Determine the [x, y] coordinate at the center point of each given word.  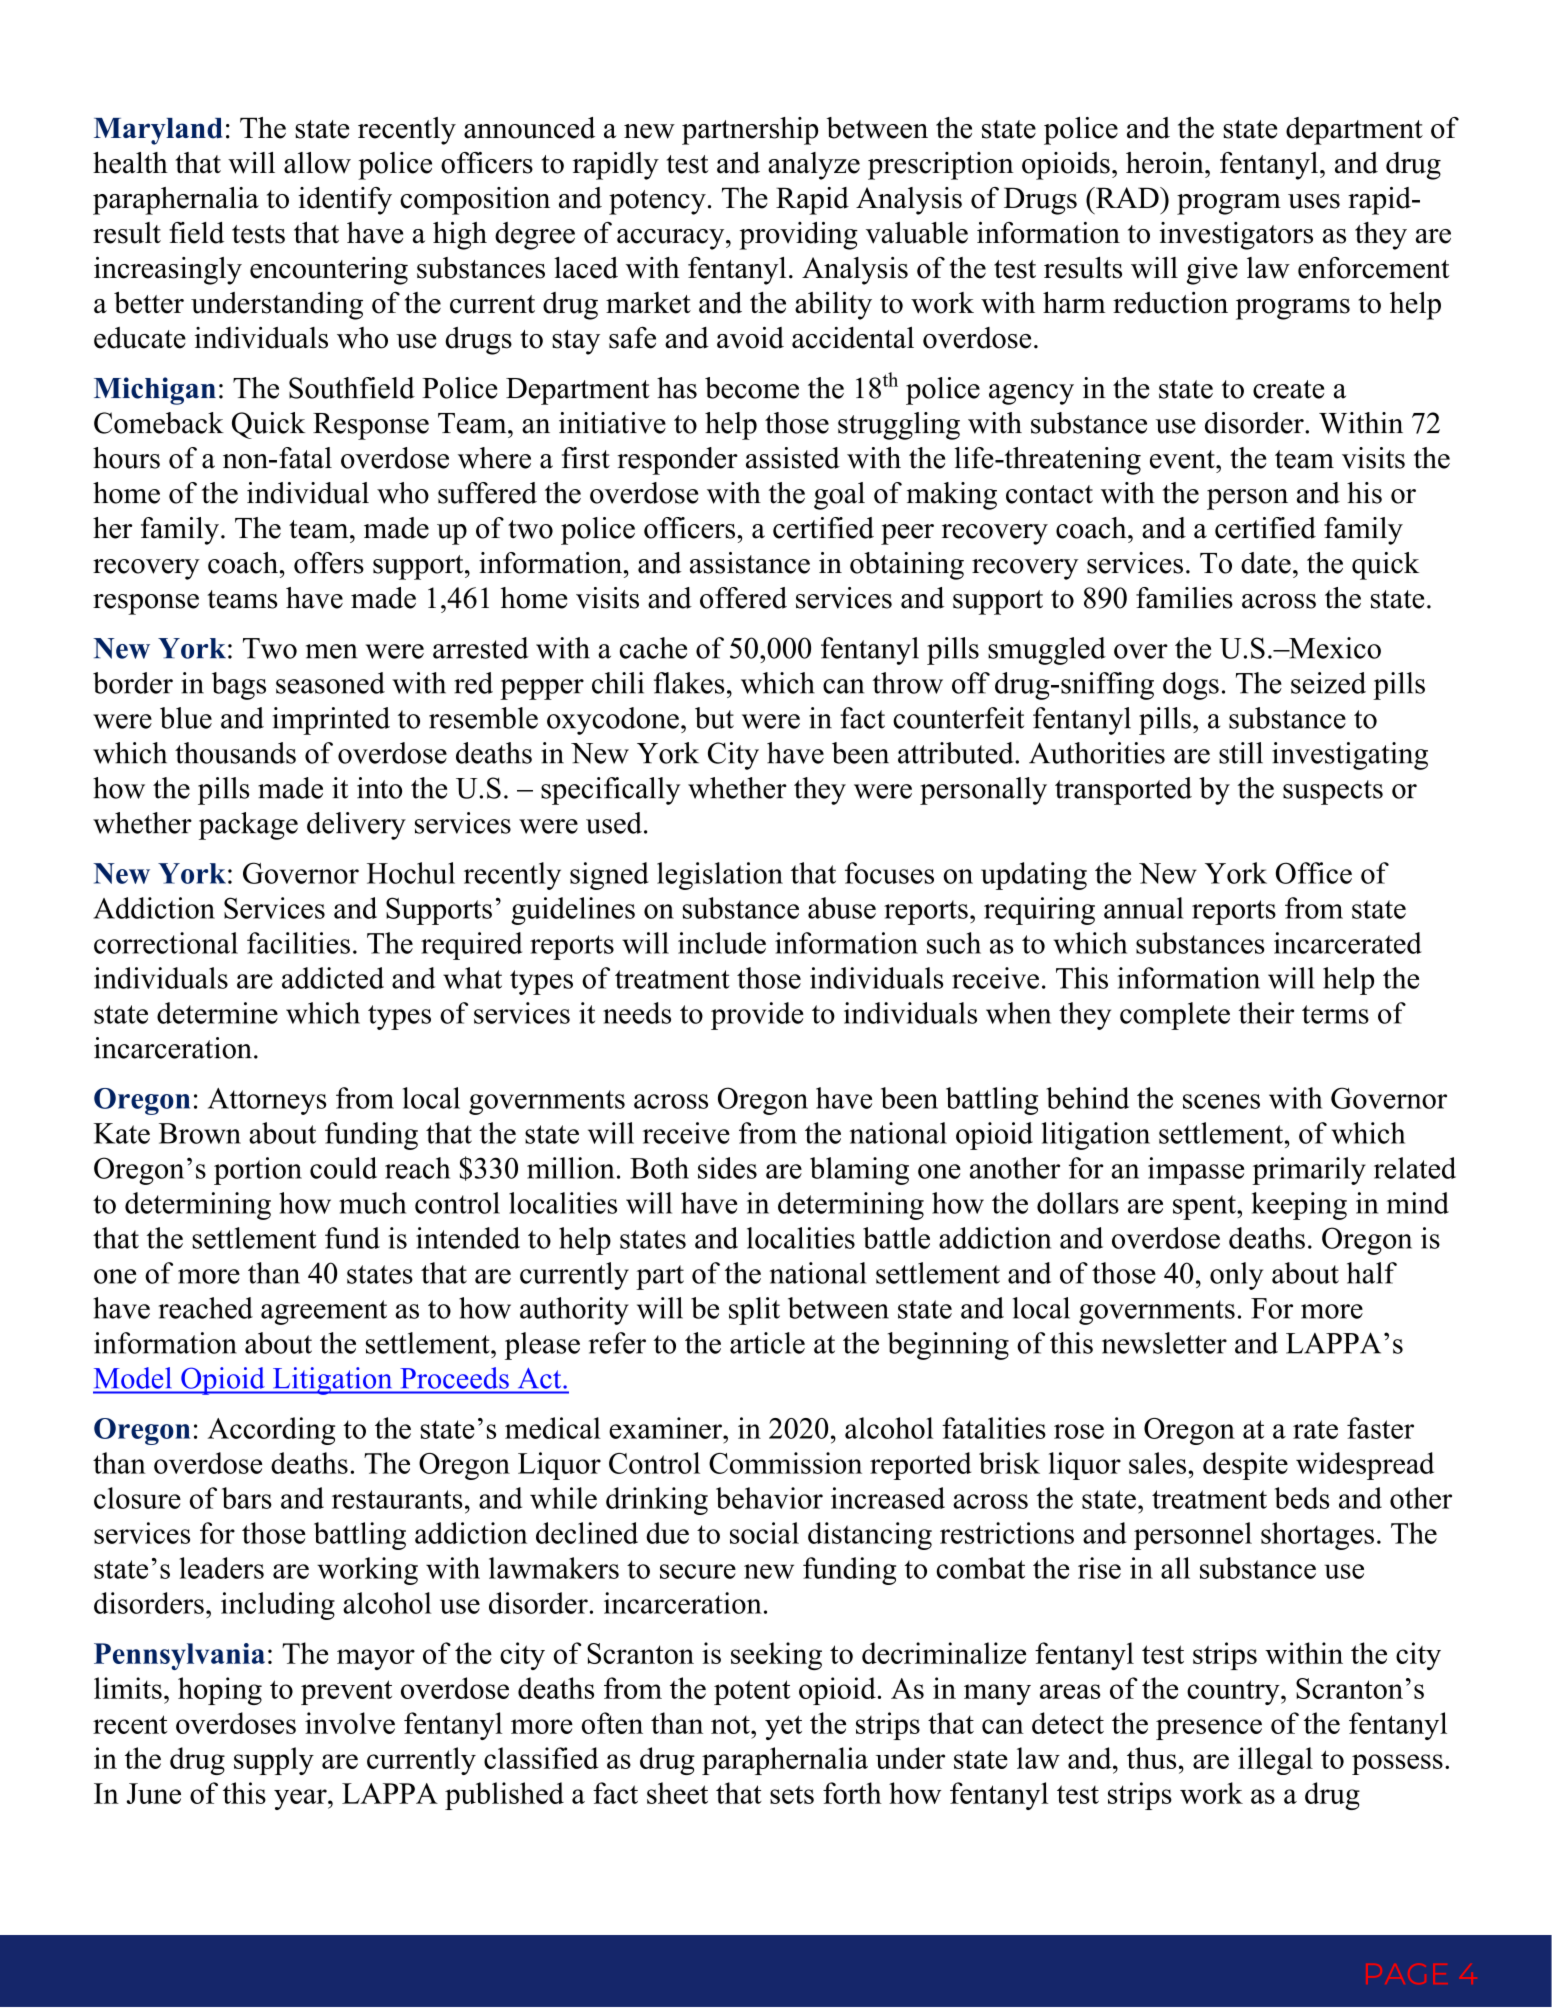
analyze [814, 166]
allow [317, 163]
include [722, 943]
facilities [298, 943]
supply [274, 1761]
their [1266, 1013]
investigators [1236, 236]
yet [783, 1727]
